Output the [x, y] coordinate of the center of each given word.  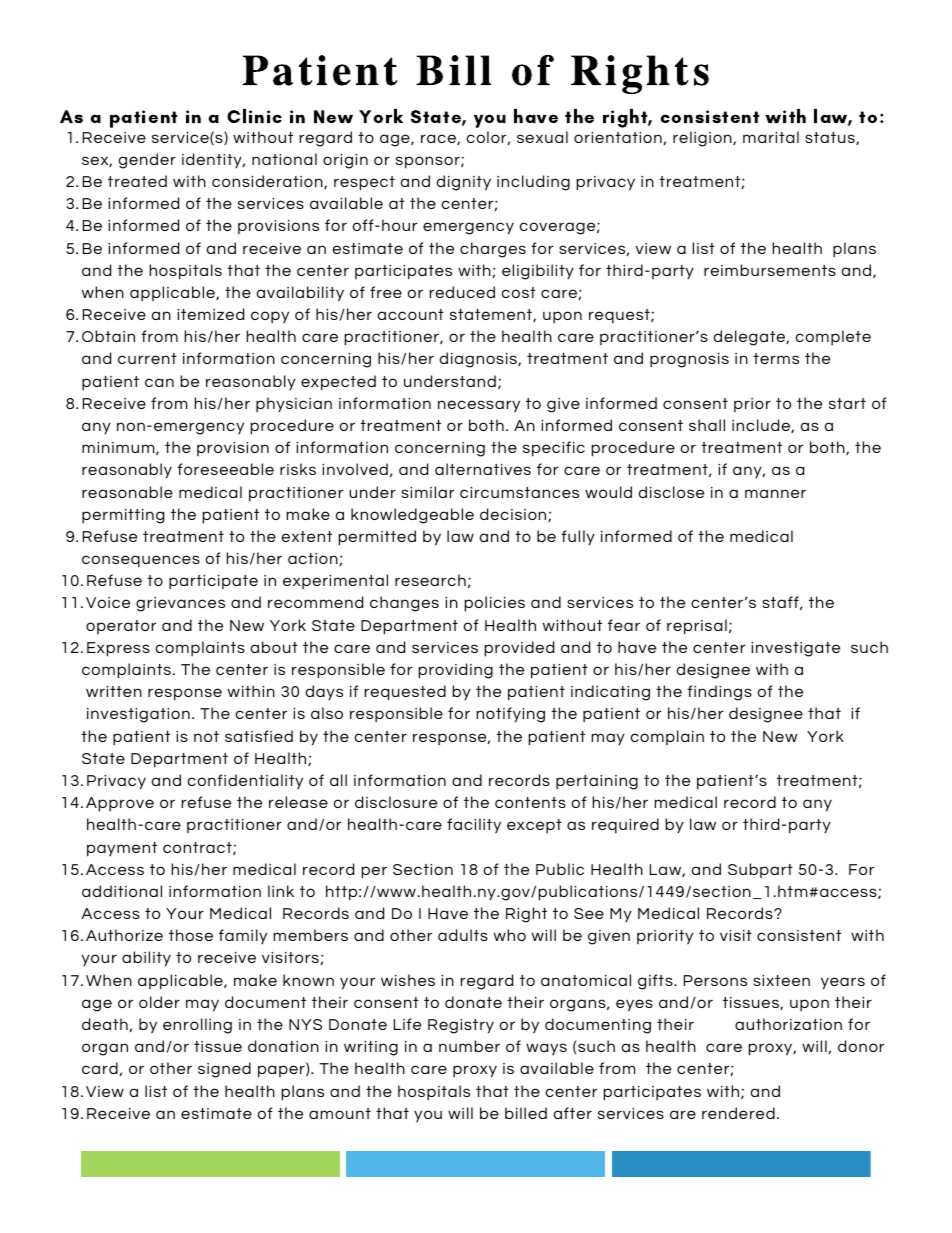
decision [514, 515]
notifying [511, 715]
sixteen [781, 980]
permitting [123, 516]
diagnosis [479, 360]
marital [771, 137]
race [439, 139]
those [191, 935]
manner [775, 493]
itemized [210, 314]
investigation [138, 715]
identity [213, 160]
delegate [750, 338]
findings [719, 693]
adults [463, 935]
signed [224, 1070]
